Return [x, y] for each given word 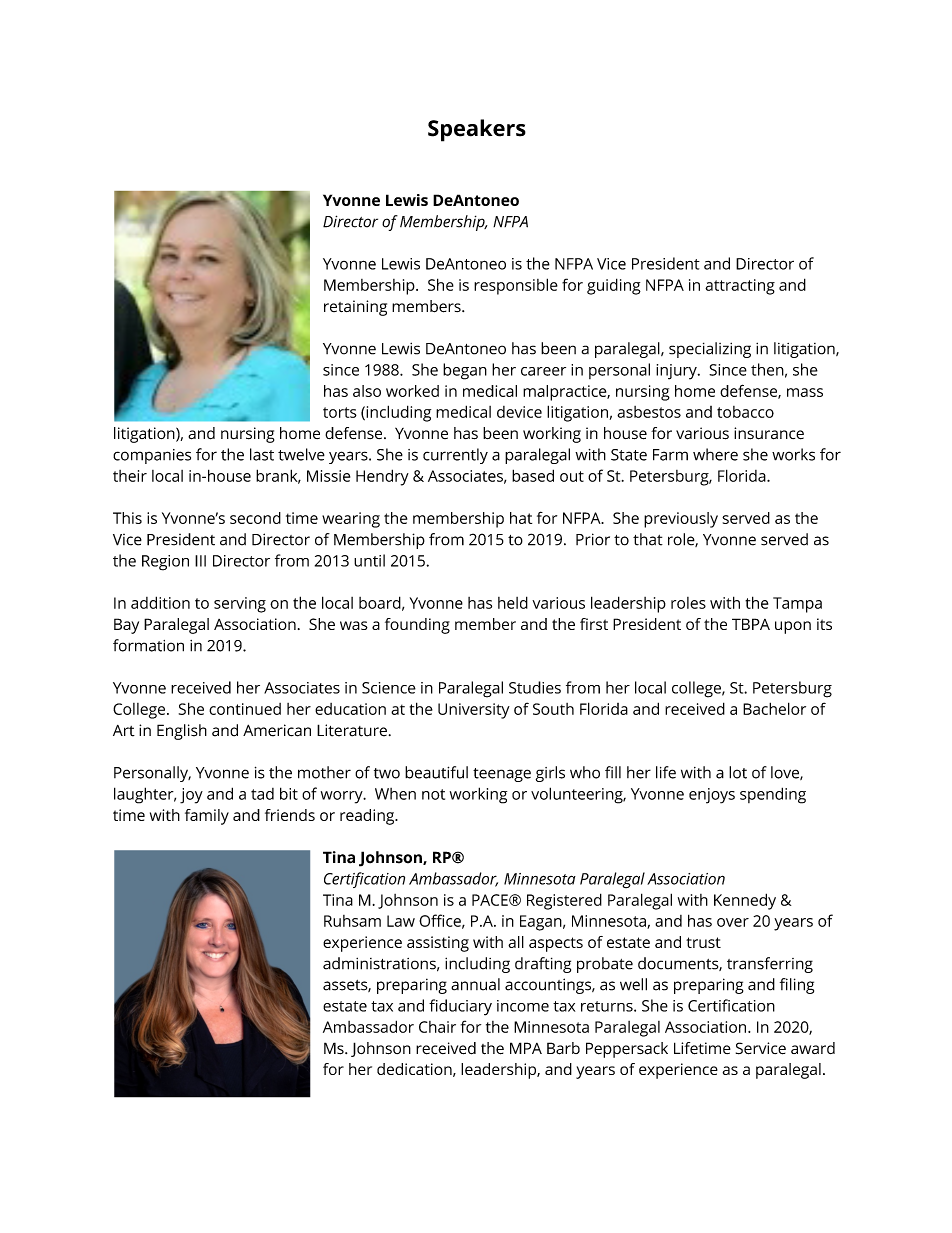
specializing [710, 350]
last [262, 454]
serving [240, 605]
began [465, 371]
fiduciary [460, 1007]
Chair [437, 1027]
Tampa [797, 605]
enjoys [712, 796]
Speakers [477, 130]
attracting [740, 287]
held [513, 602]
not [433, 794]
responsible [516, 286]
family [207, 817]
